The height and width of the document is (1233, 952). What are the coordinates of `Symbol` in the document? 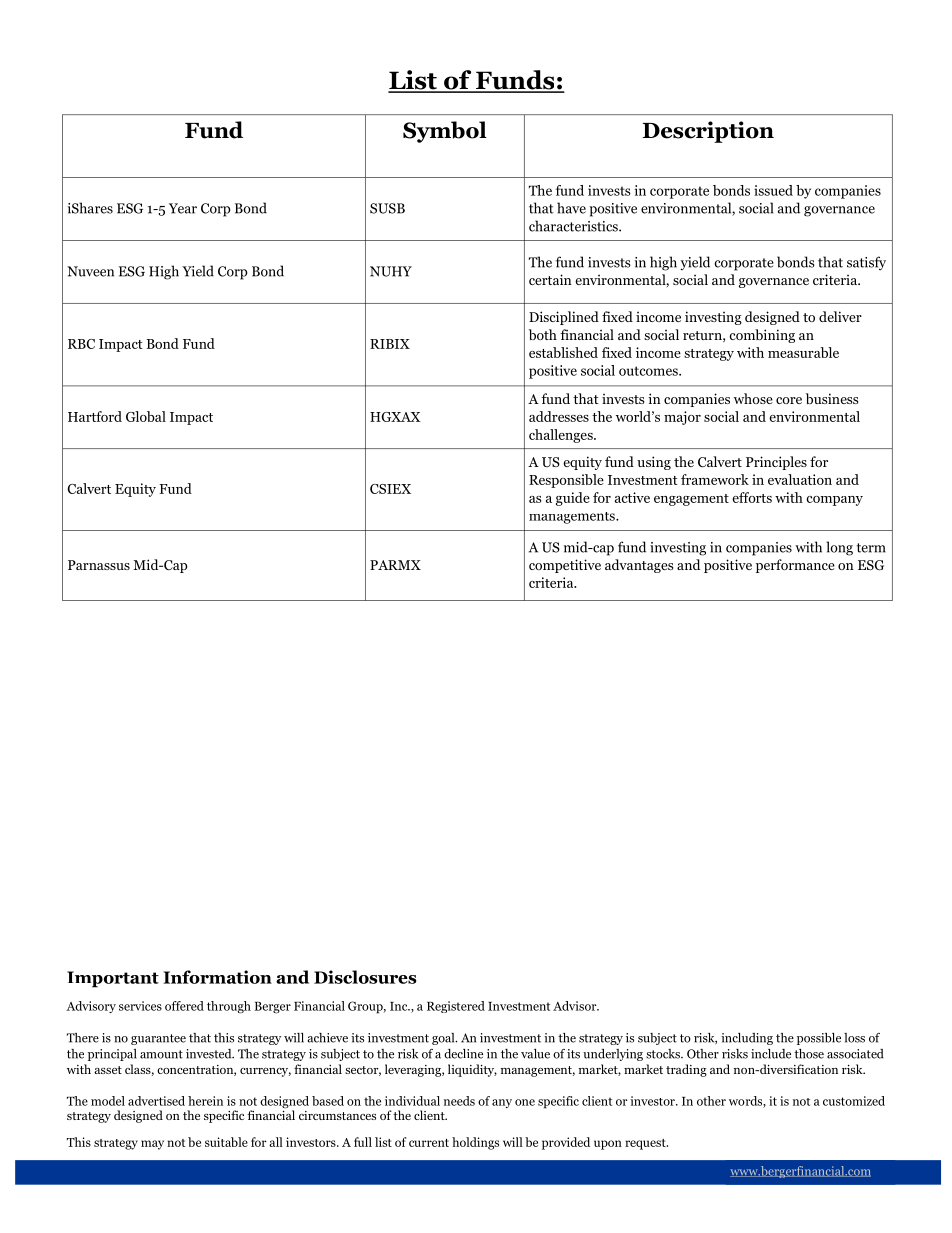 It's located at (445, 132).
